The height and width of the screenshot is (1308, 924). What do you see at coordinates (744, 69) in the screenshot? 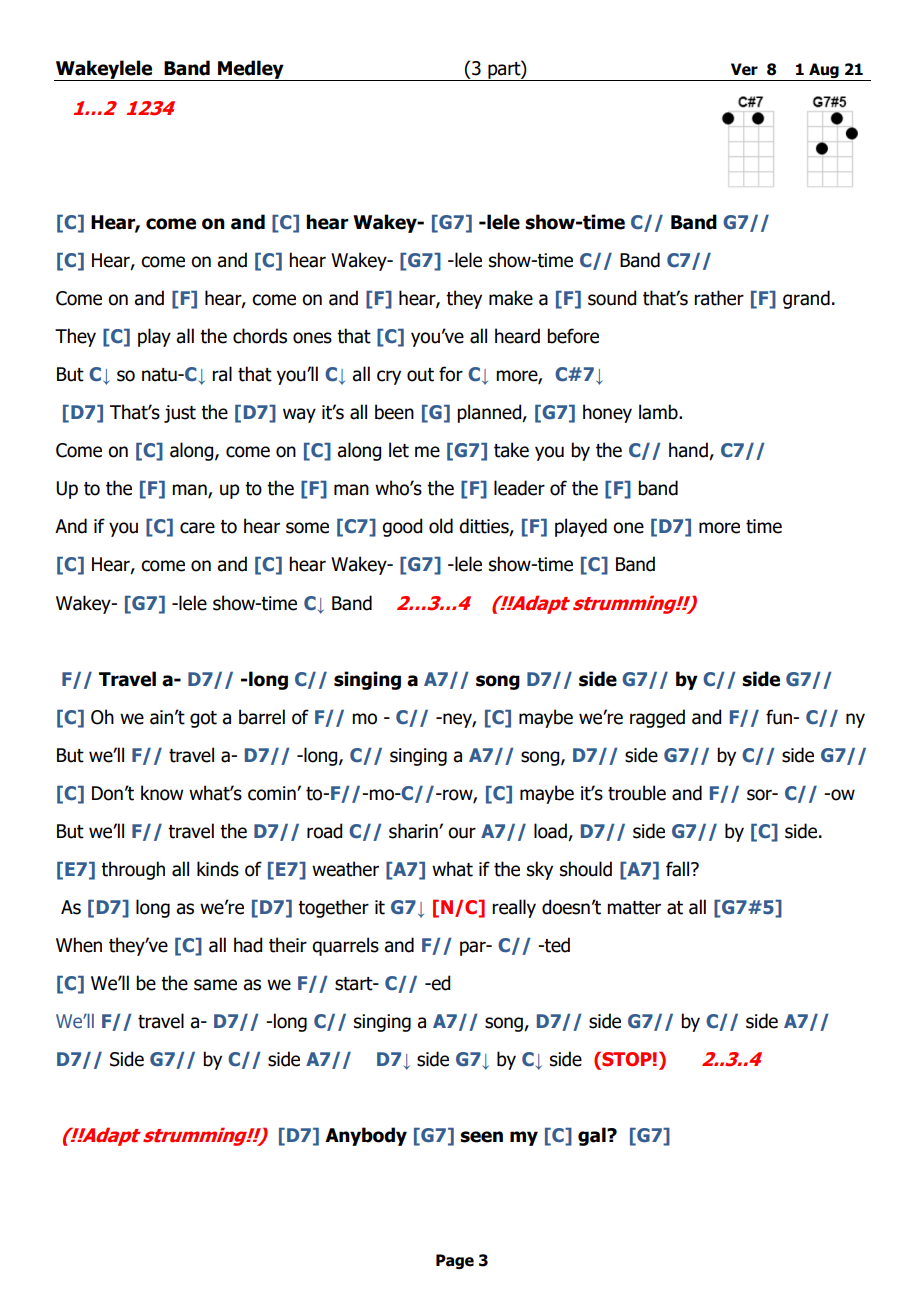
I see `Ver` at bounding box center [744, 69].
